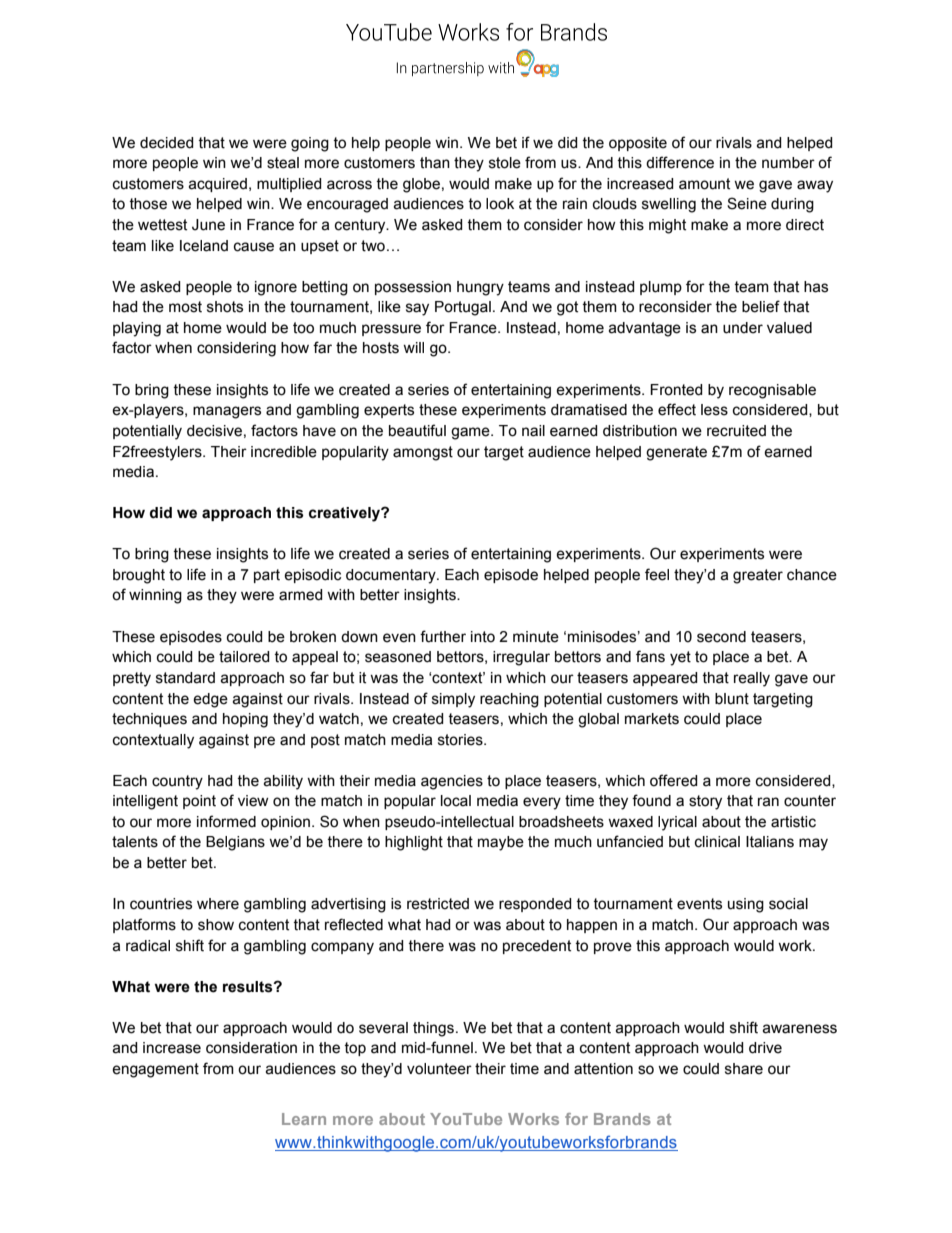 This screenshot has width=952, height=1233. Describe the element at coordinates (505, 163) in the screenshot. I see `stole` at that location.
